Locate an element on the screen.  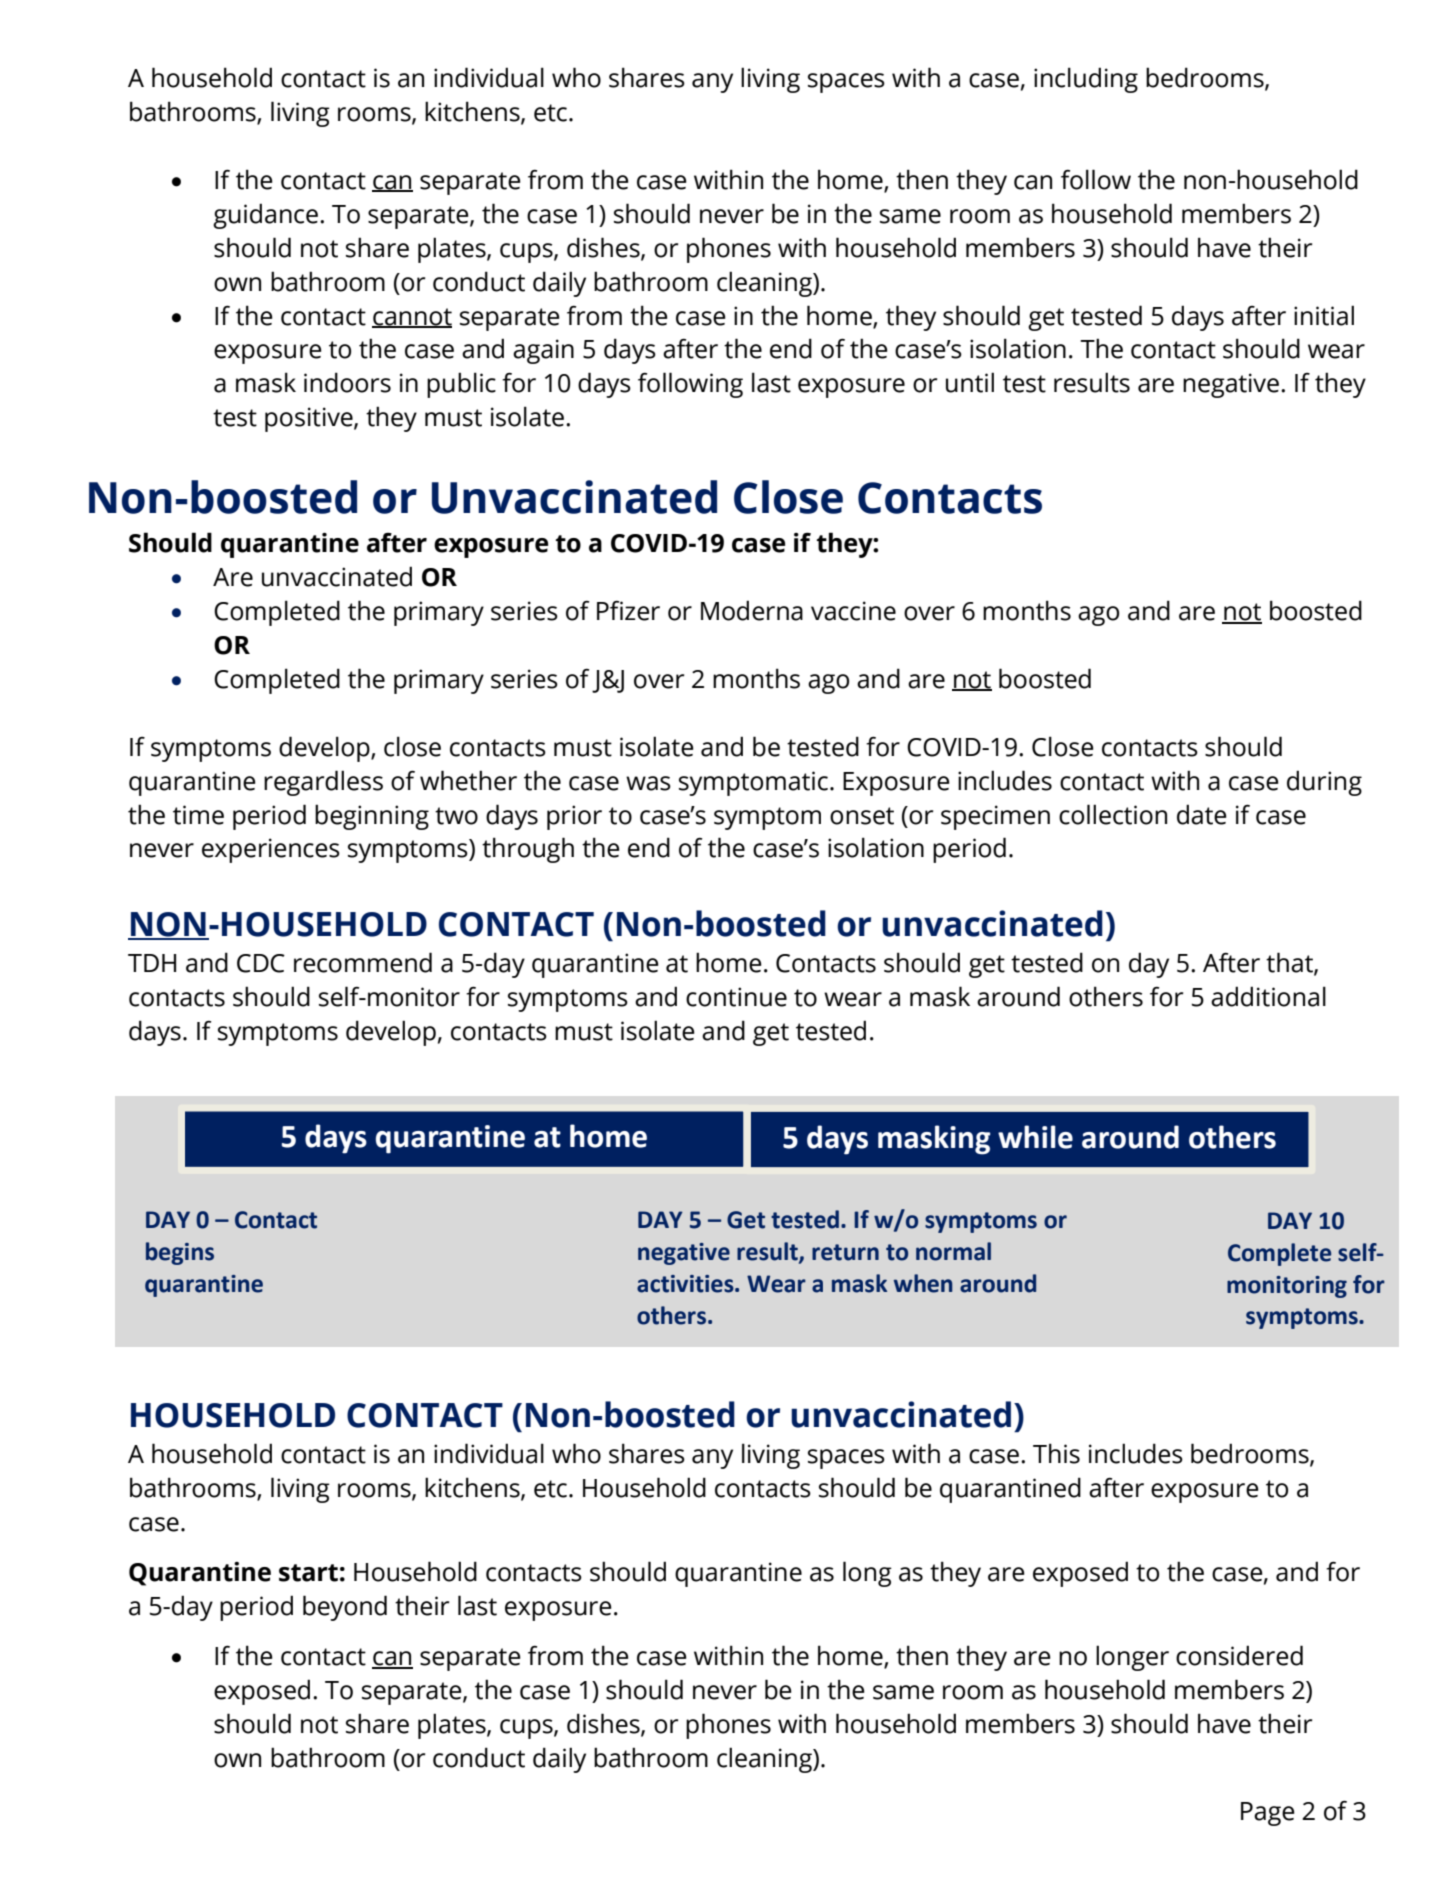
Moderna is located at coordinates (752, 610).
